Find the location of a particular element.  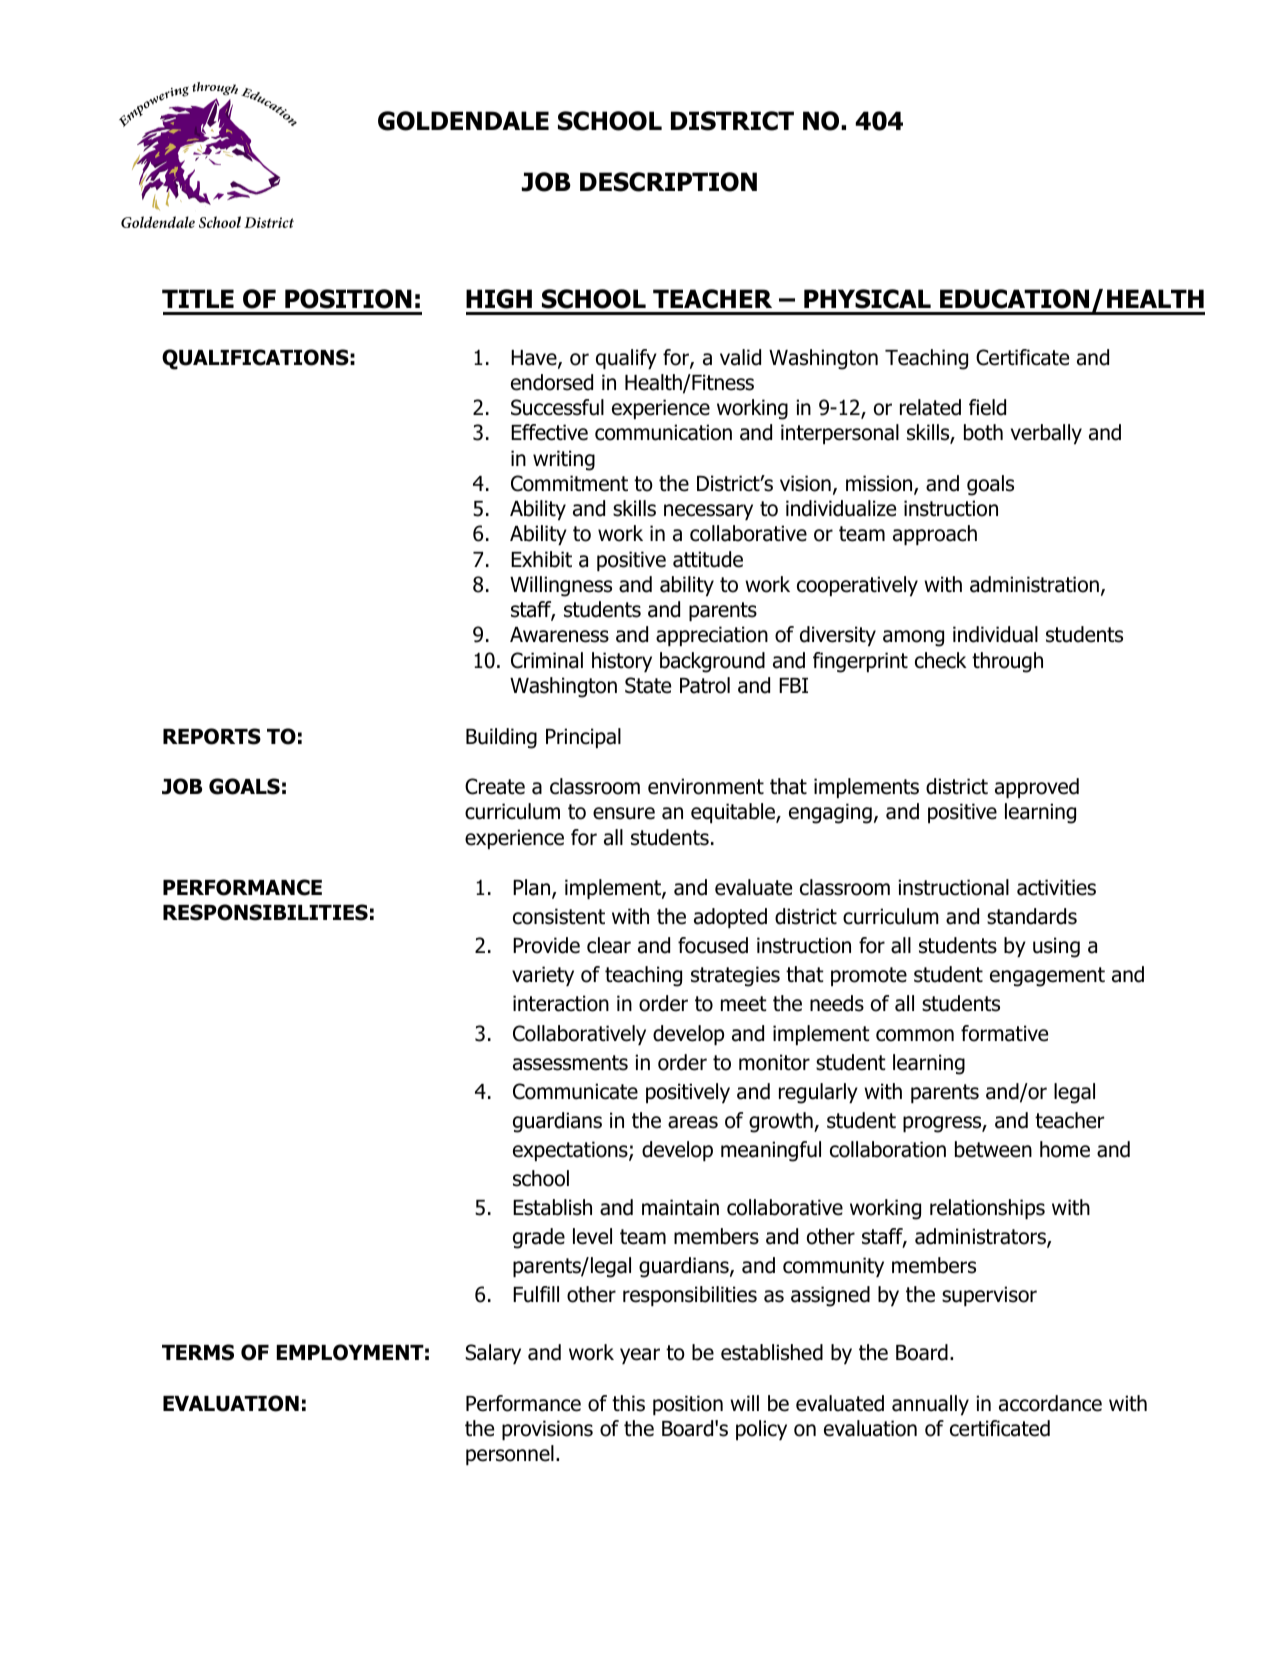

field is located at coordinates (987, 407).
